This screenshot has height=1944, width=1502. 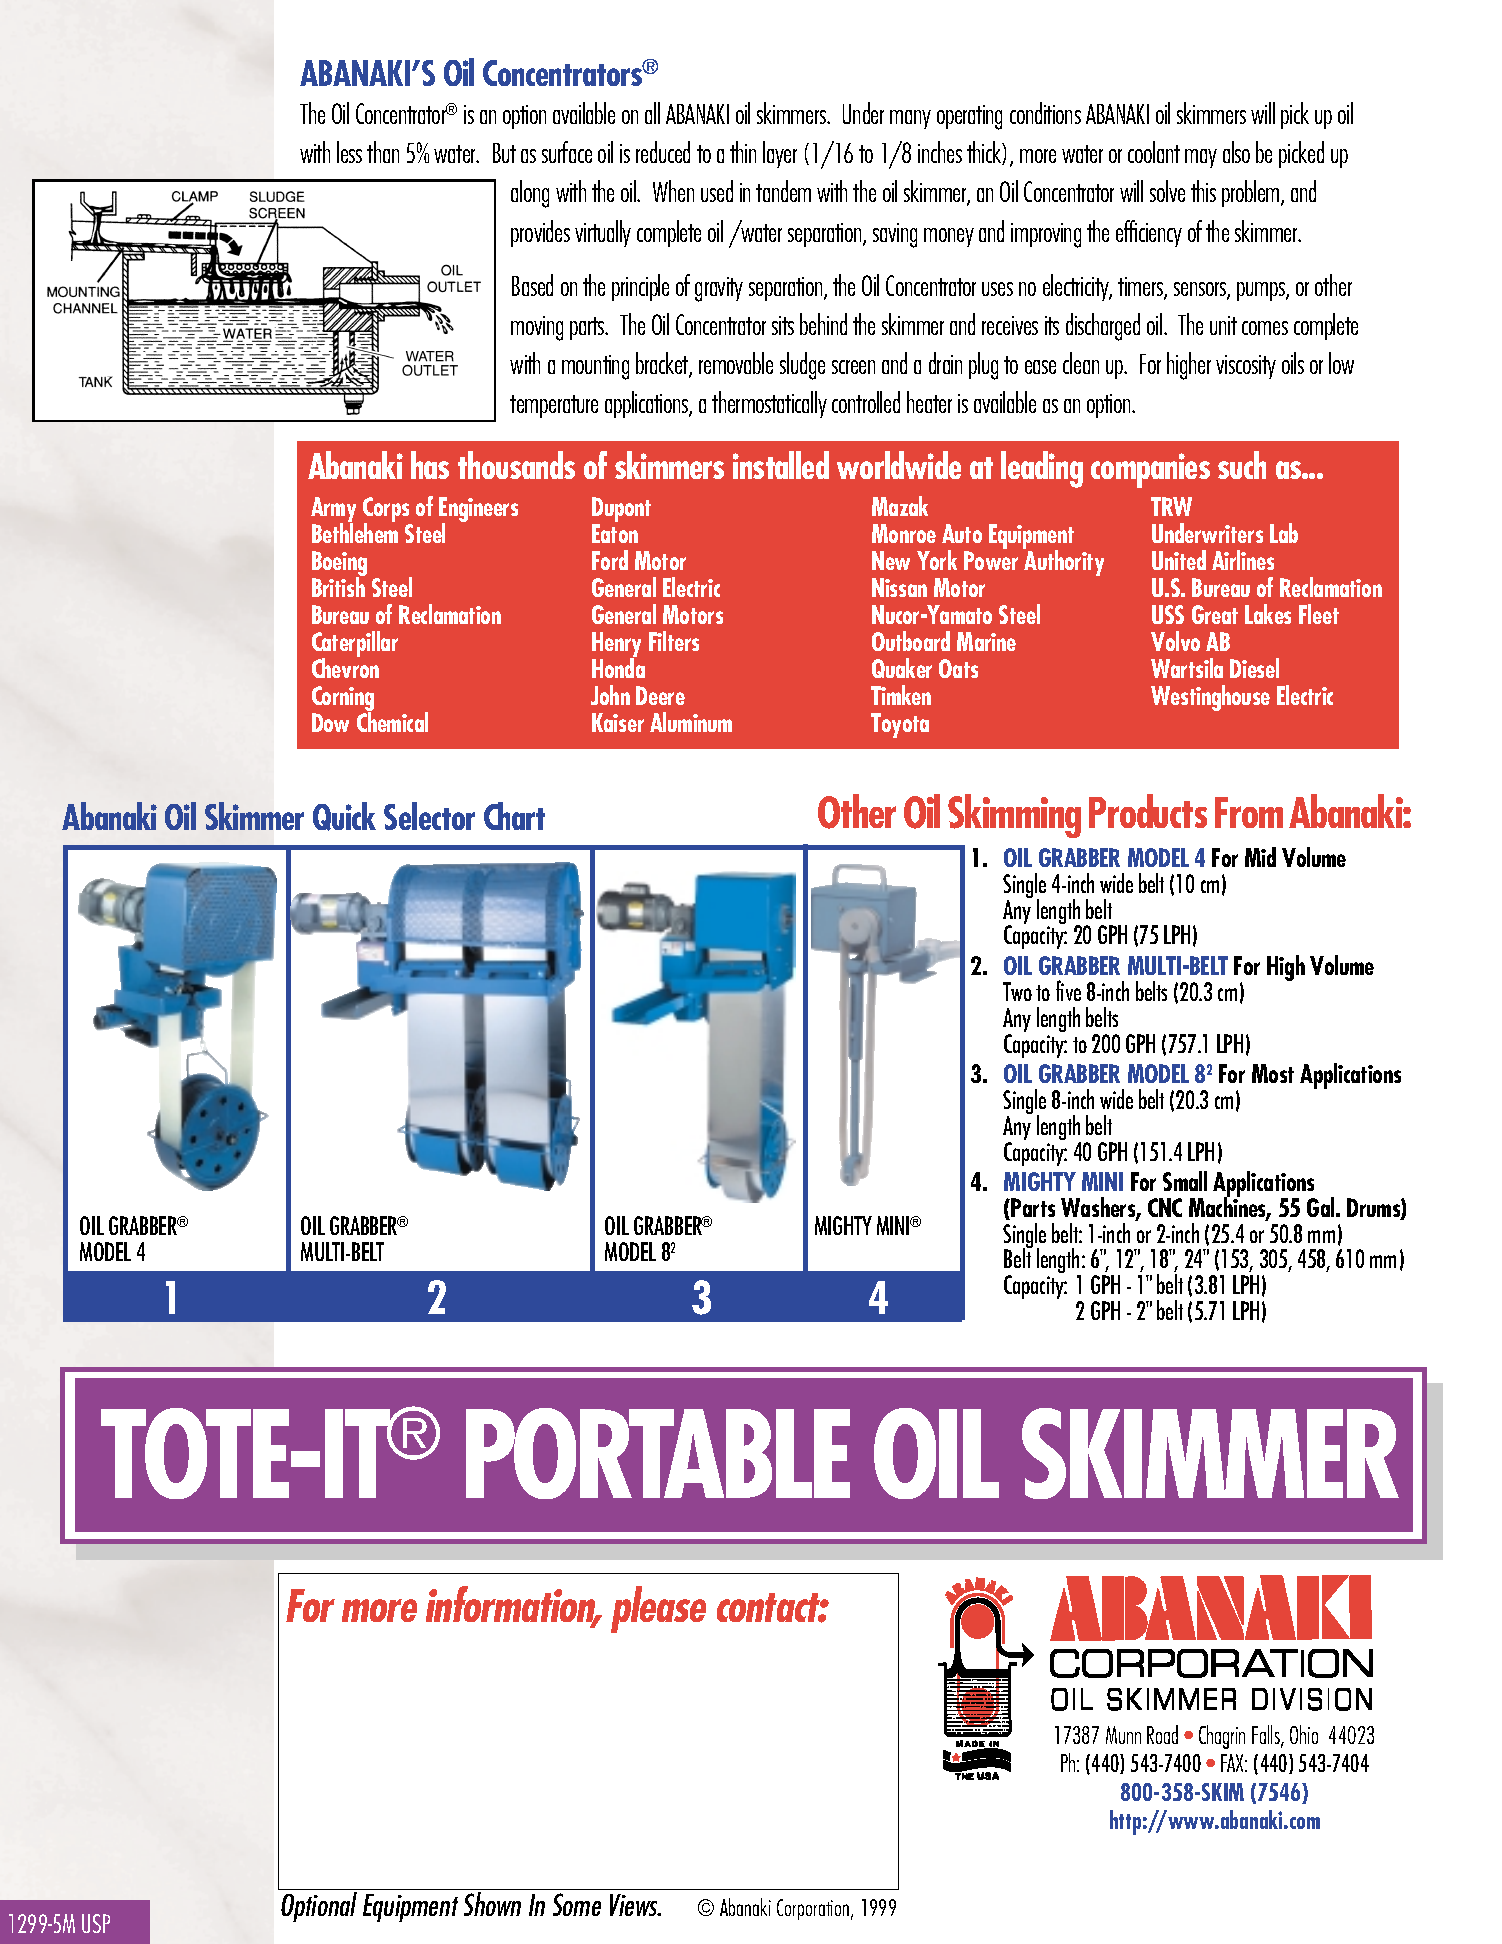 I want to click on Selector, so click(x=429, y=816).
